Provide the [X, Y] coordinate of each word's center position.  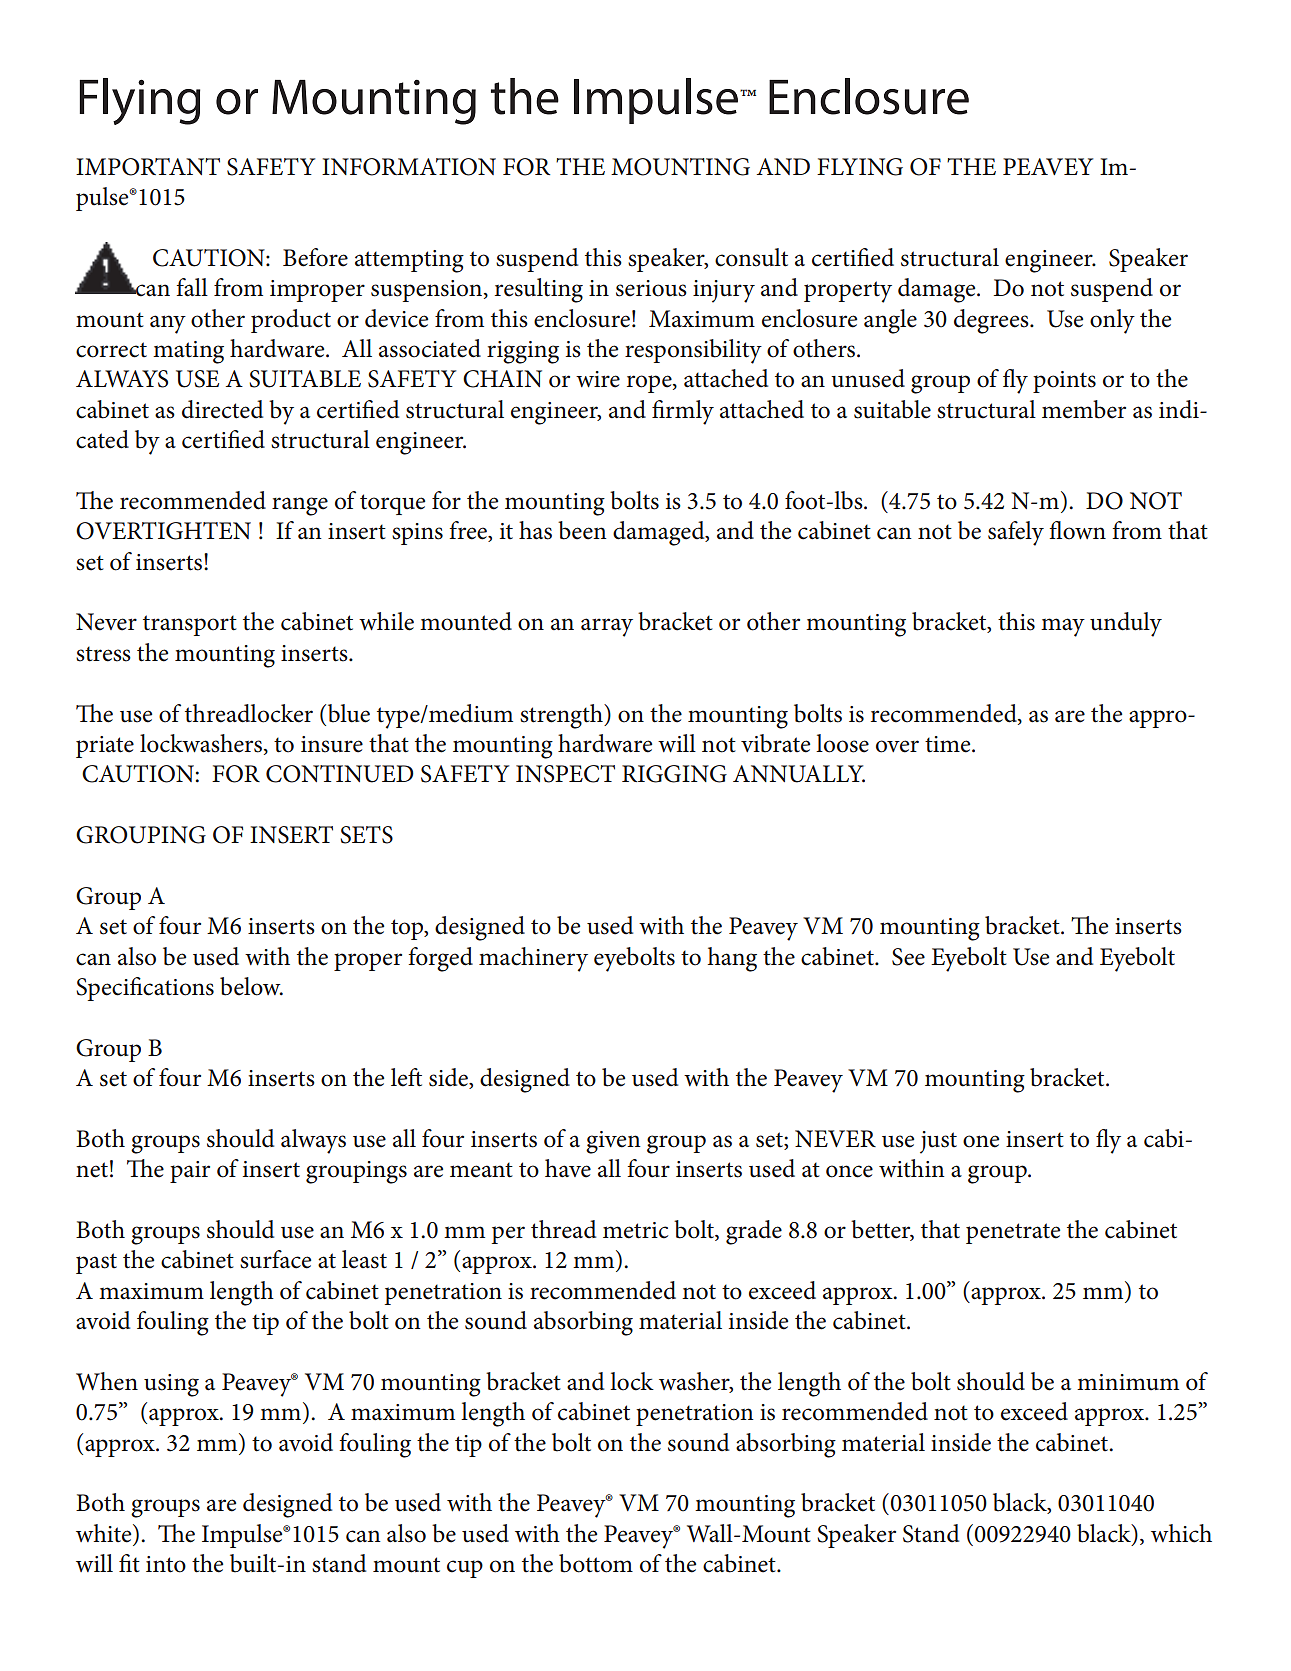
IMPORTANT [148, 167]
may [1063, 627]
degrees [992, 321]
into [166, 1564]
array [607, 627]
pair [190, 1172]
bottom [596, 1563]
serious [651, 288]
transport [190, 625]
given [613, 1142]
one [981, 1141]
